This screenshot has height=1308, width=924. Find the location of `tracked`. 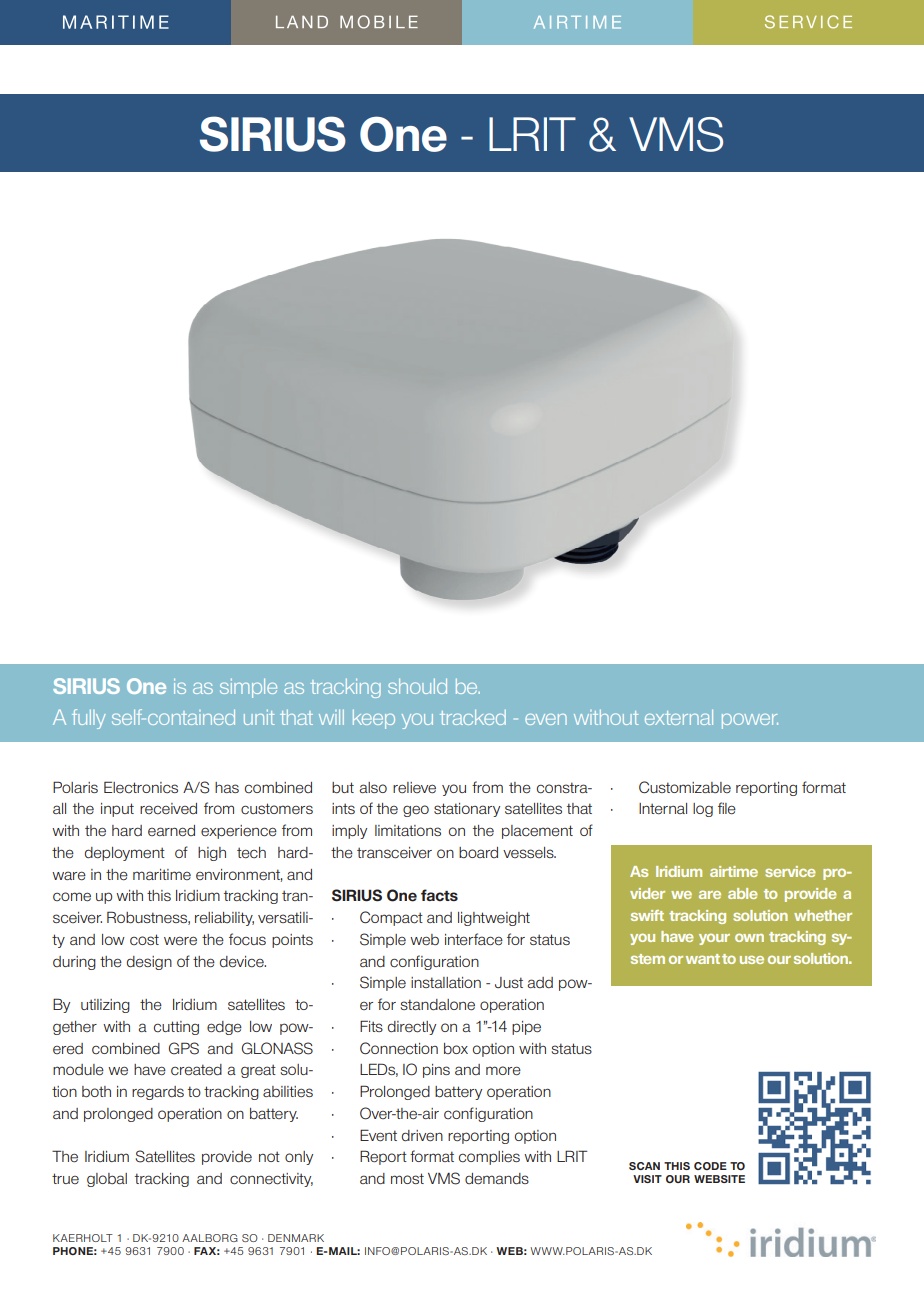

tracked is located at coordinates (473, 717).
